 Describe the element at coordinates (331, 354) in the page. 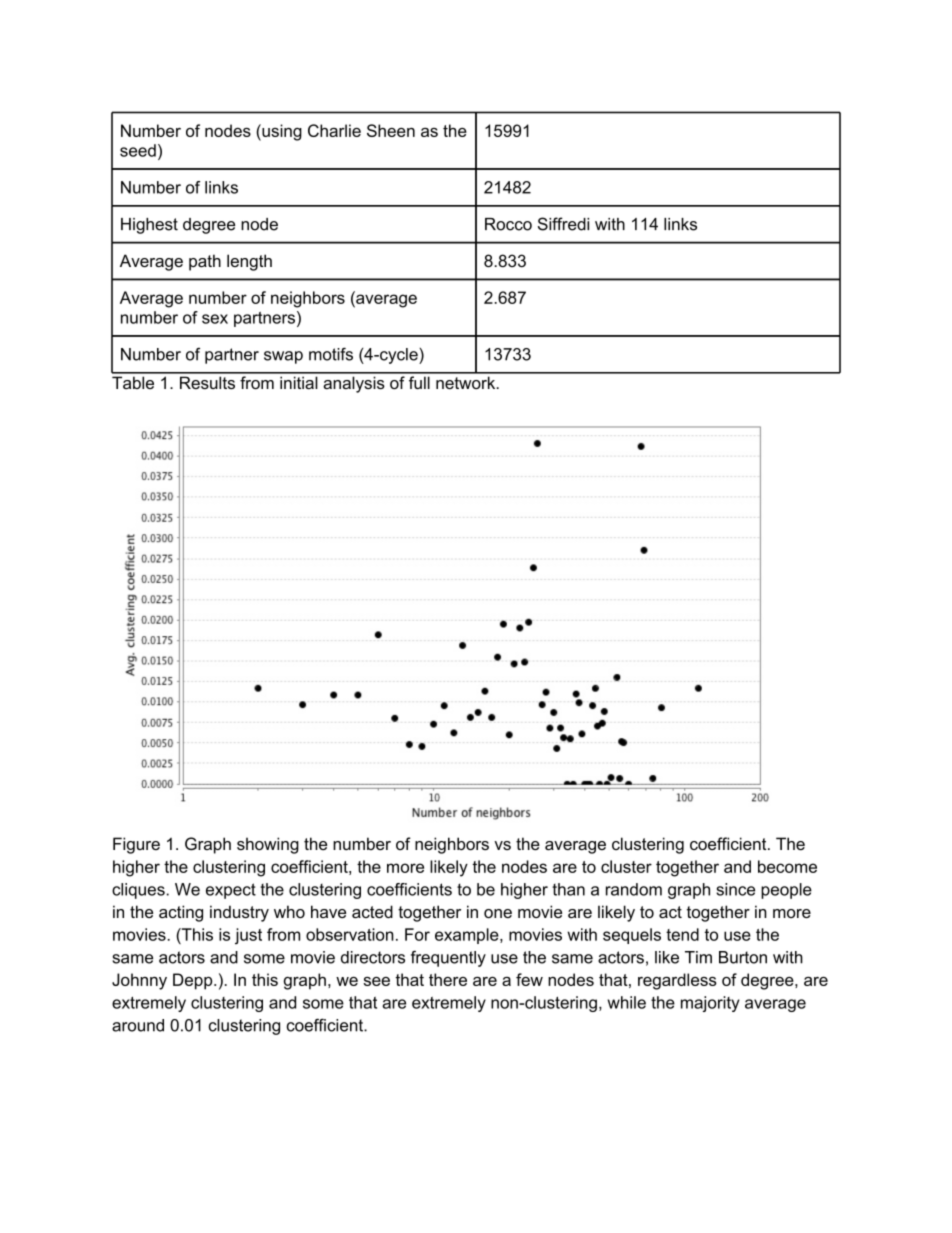

I see `motifs` at that location.
